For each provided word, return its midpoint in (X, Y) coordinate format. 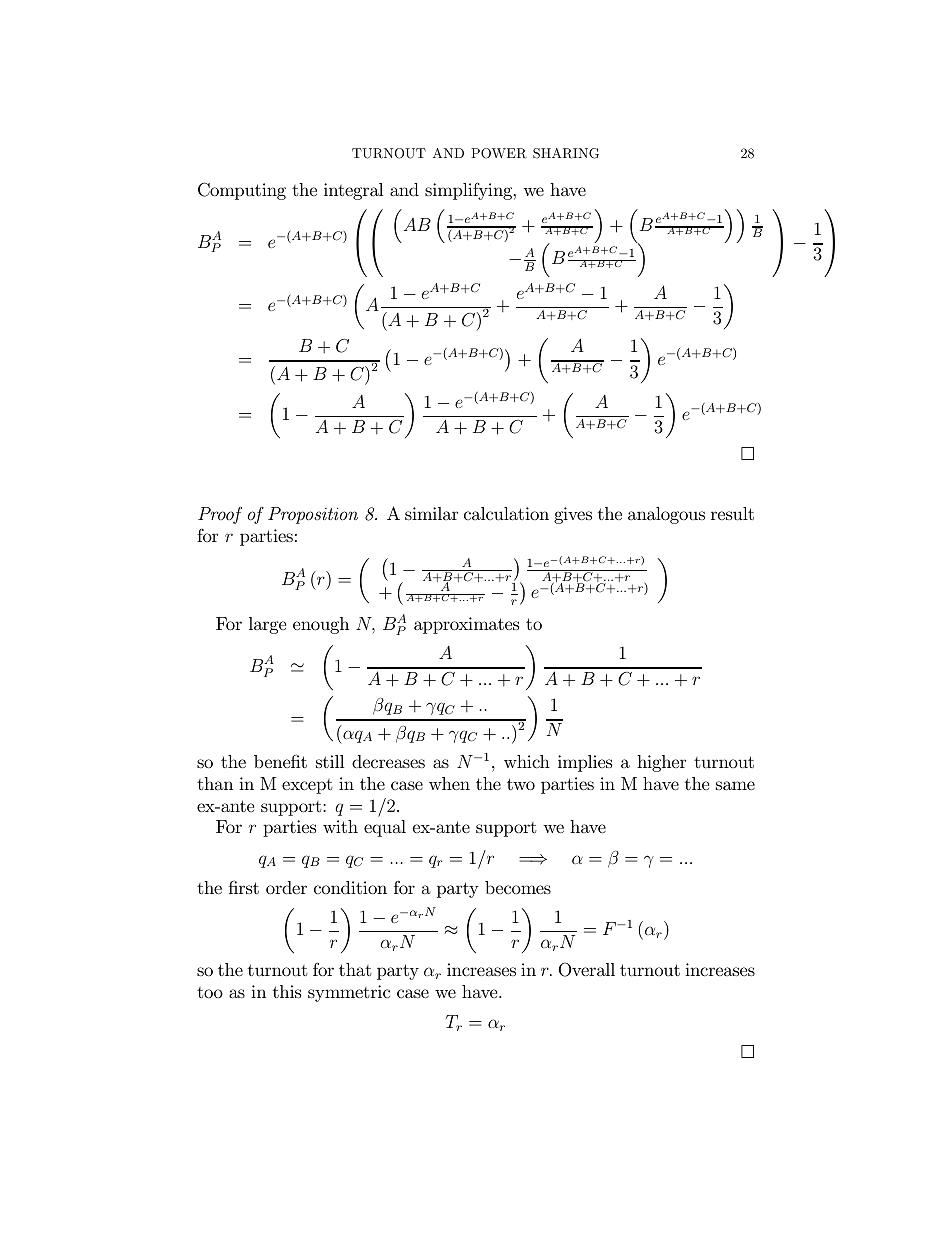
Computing (242, 191)
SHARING (566, 153)
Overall (587, 969)
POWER (499, 153)
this (287, 991)
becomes (518, 887)
